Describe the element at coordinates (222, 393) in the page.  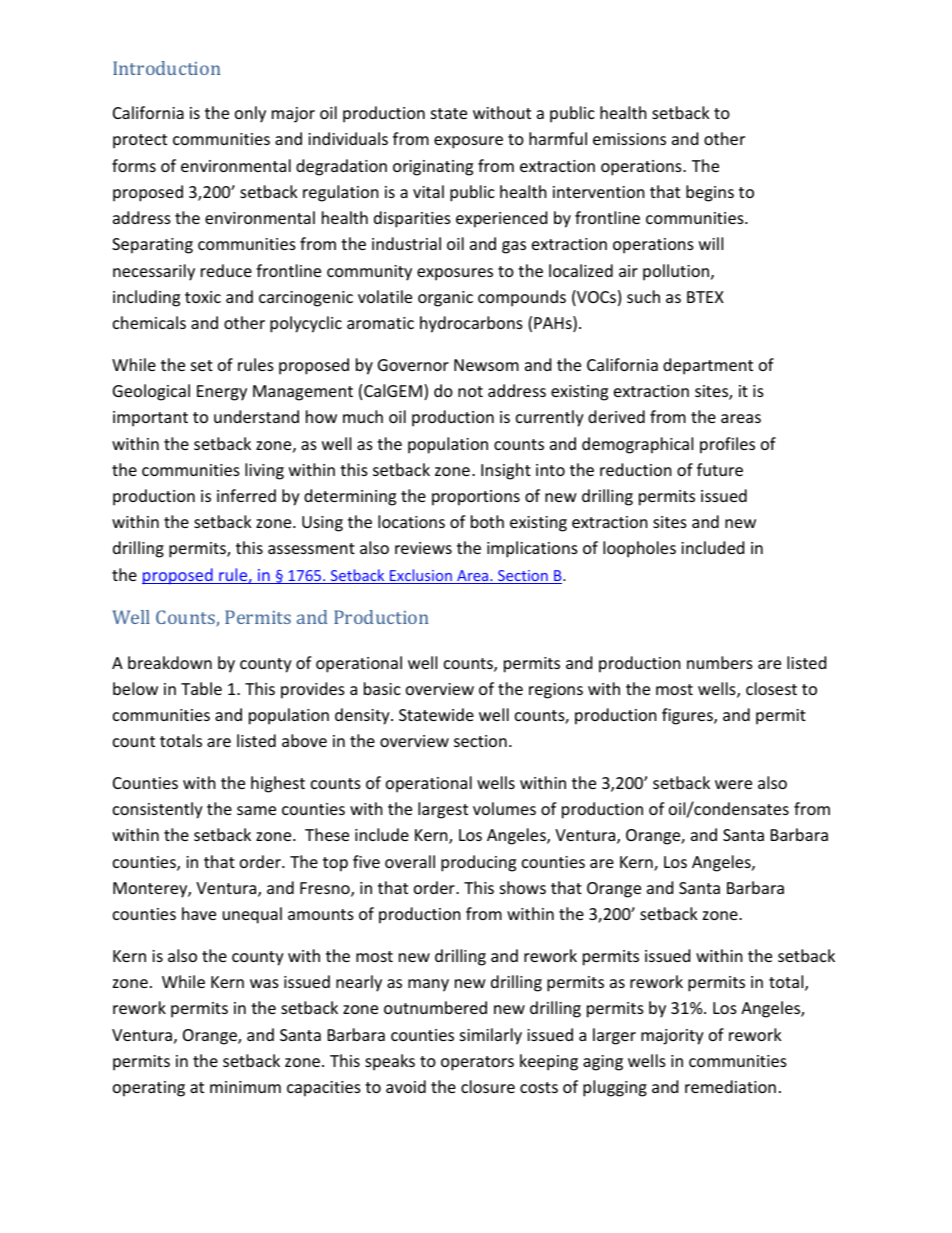
I see `Energy` at that location.
